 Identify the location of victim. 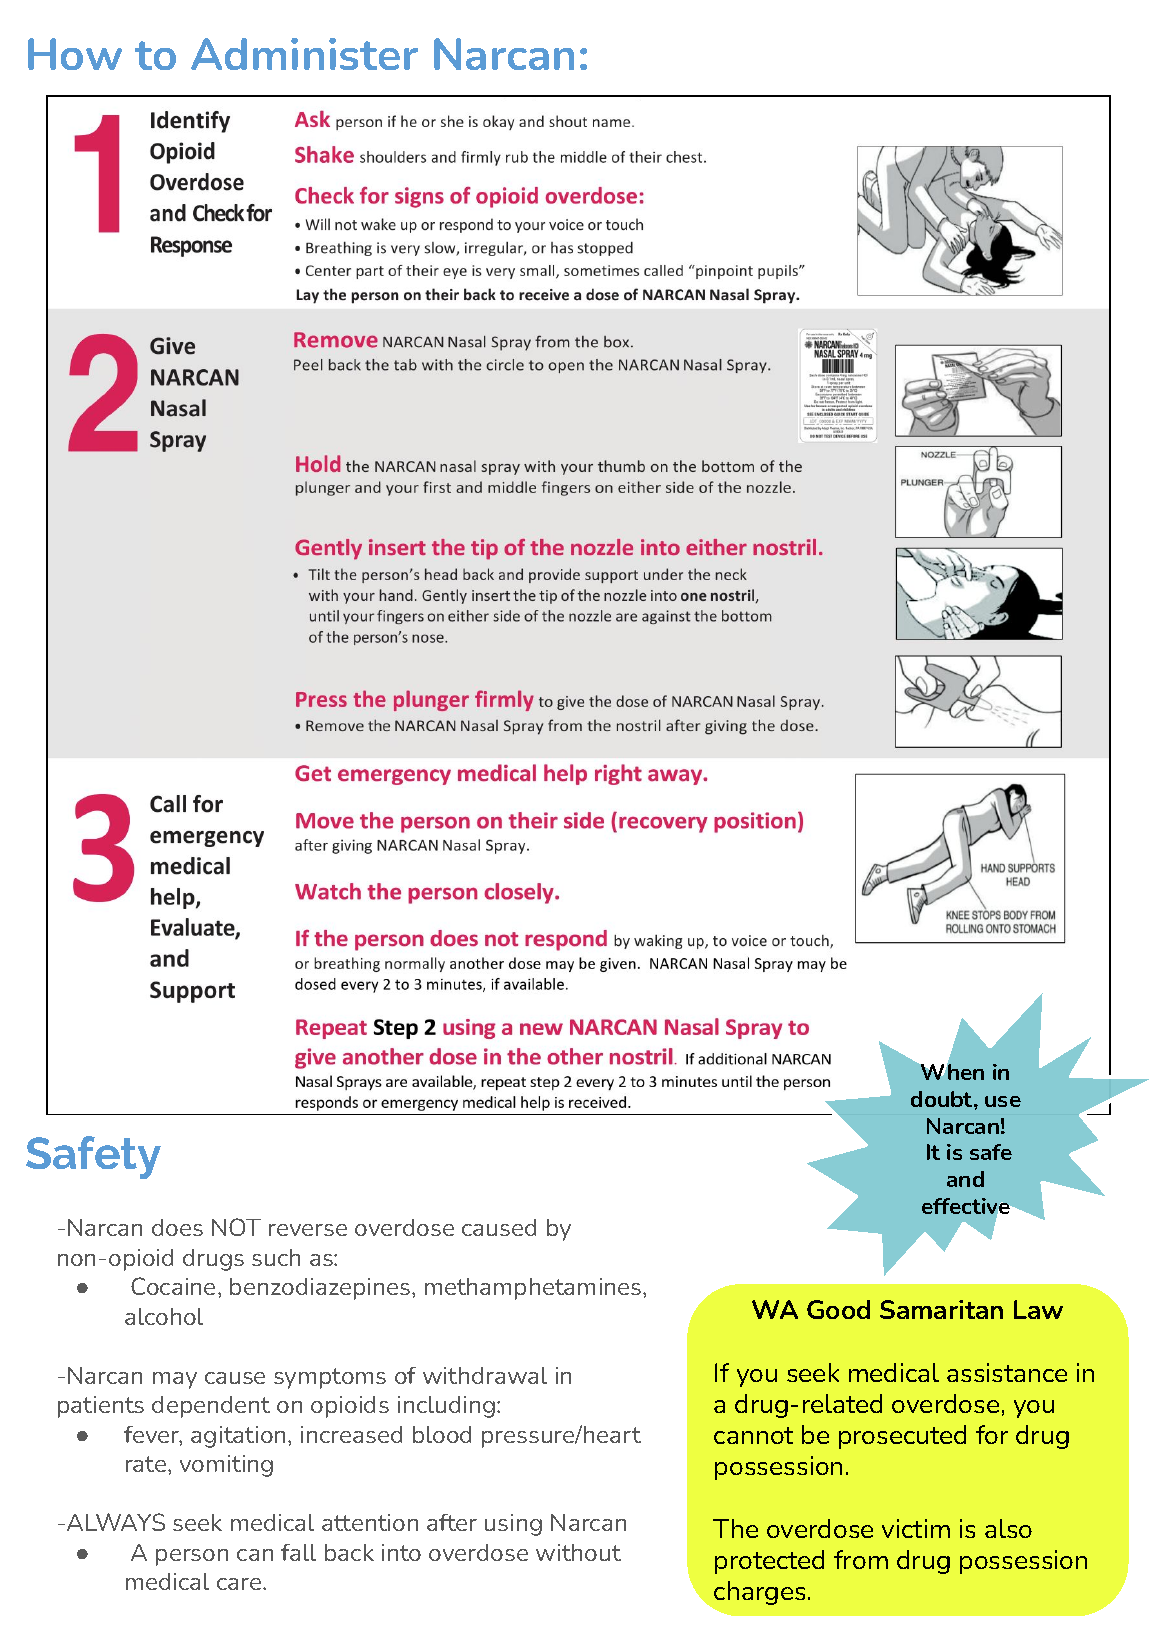
(916, 1528).
